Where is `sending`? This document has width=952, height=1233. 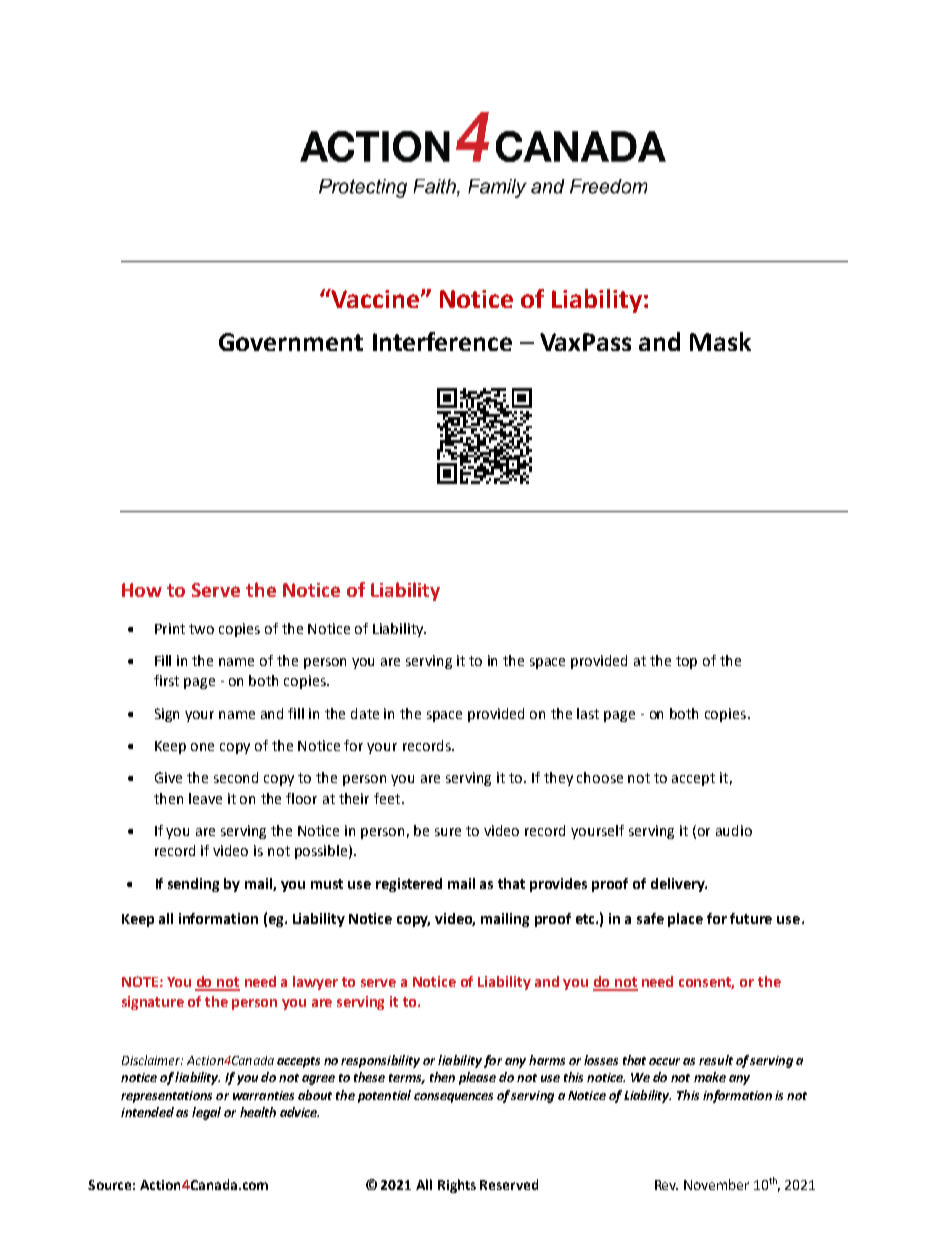
sending is located at coordinates (193, 885).
